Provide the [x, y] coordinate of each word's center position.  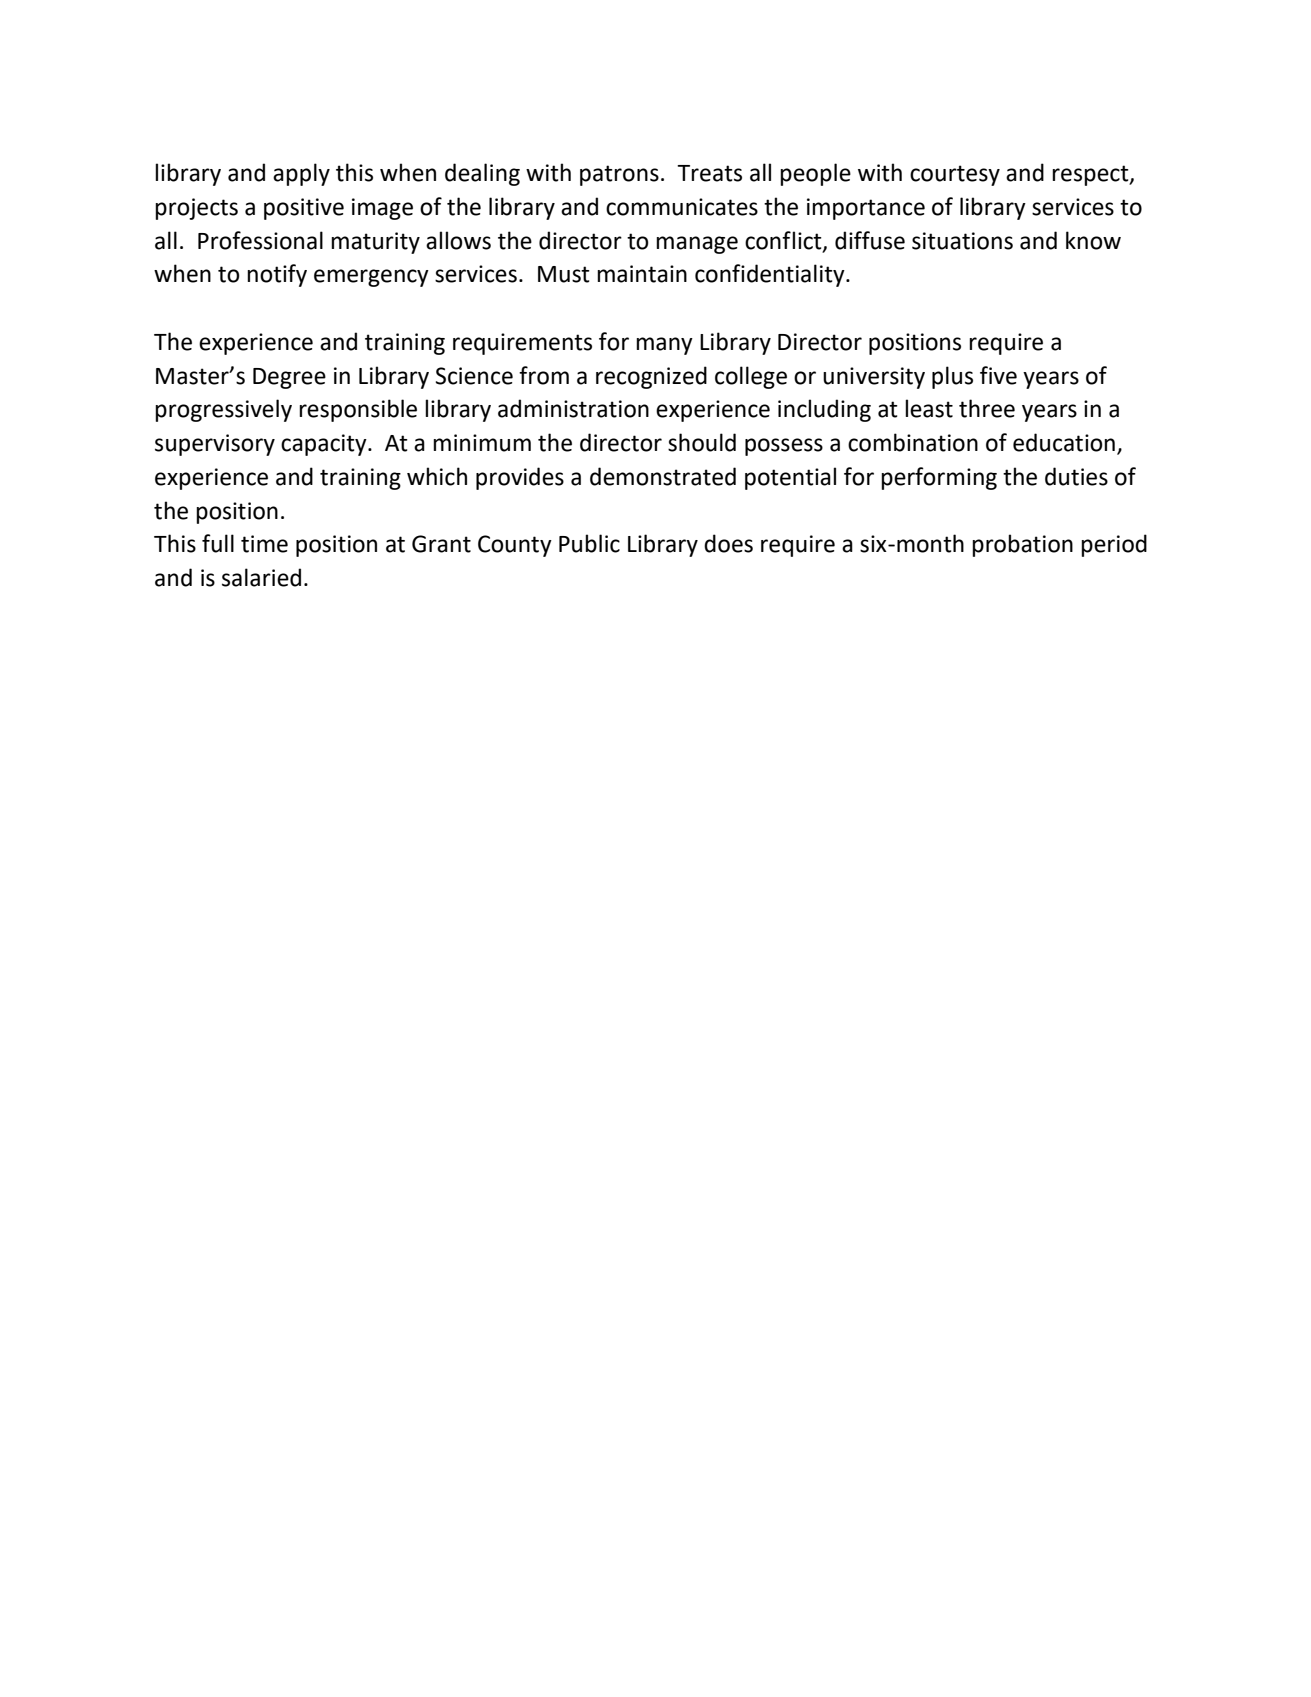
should [702, 442]
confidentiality [771, 275]
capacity [325, 445]
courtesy [955, 175]
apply [301, 174]
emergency [371, 278]
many [664, 346]
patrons [619, 175]
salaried [261, 577]
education [1064, 442]
